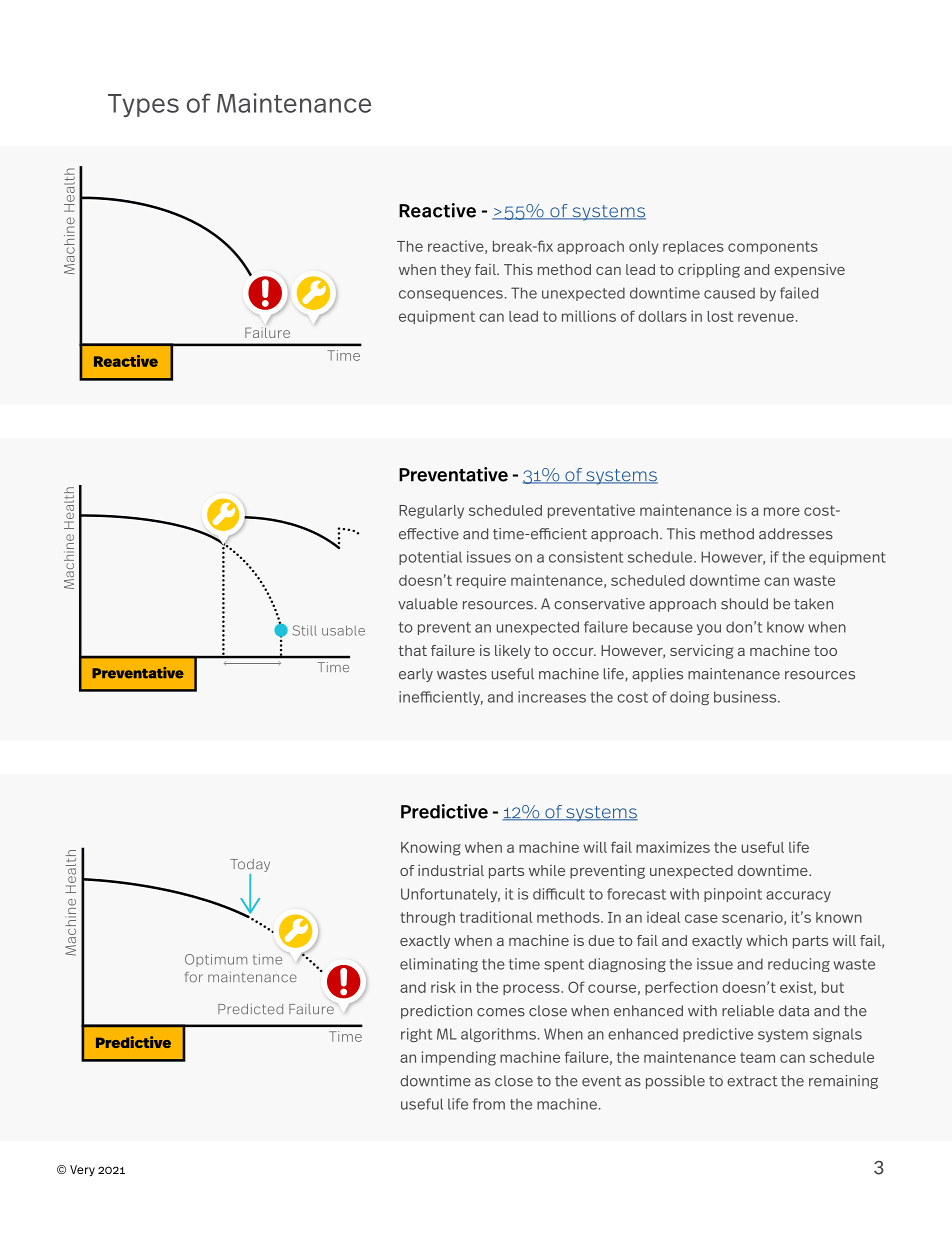 Image resolution: width=952 pixels, height=1233 pixels. What do you see at coordinates (456, 271) in the image?
I see `they` at bounding box center [456, 271].
